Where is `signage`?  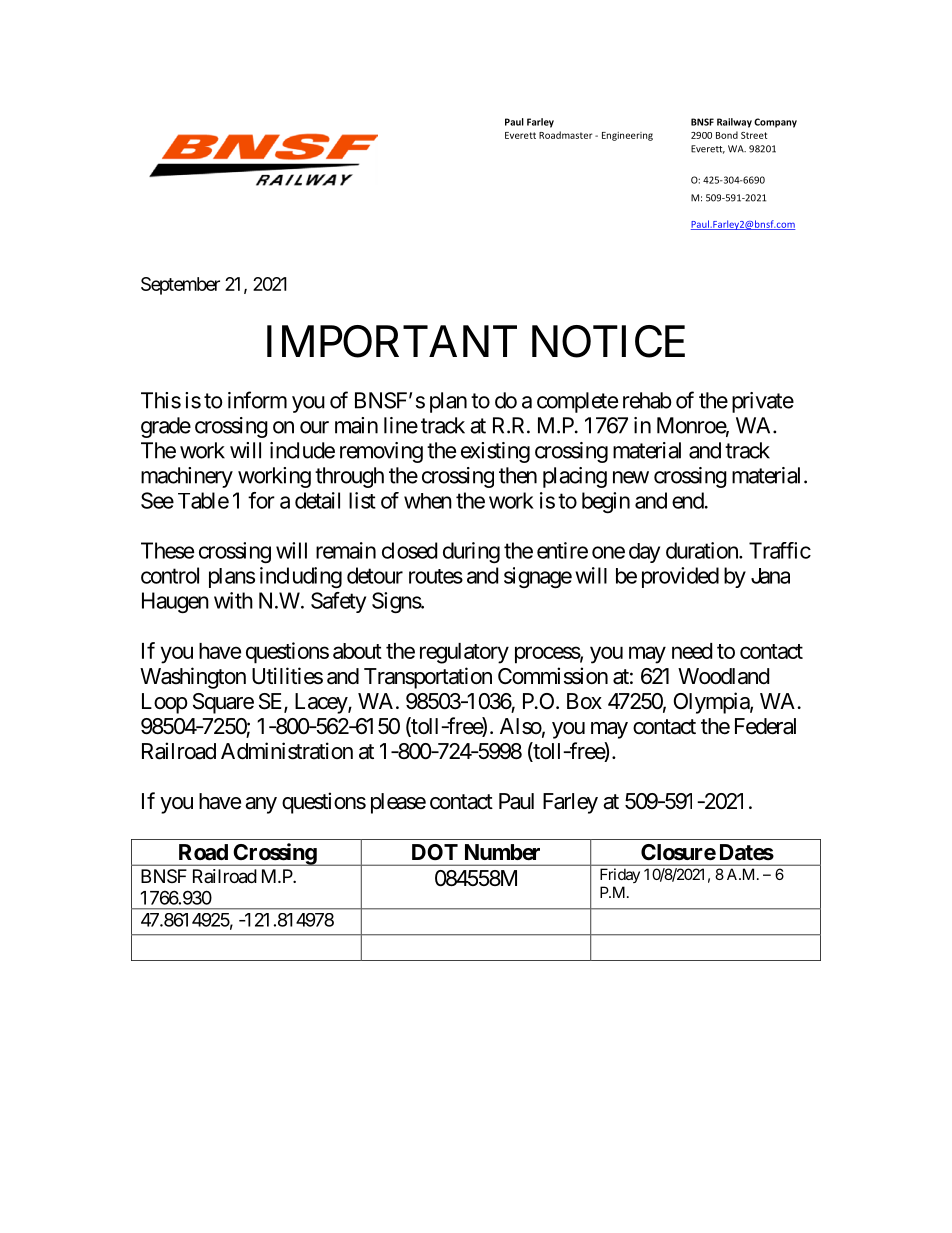
signage is located at coordinates (538, 577).
